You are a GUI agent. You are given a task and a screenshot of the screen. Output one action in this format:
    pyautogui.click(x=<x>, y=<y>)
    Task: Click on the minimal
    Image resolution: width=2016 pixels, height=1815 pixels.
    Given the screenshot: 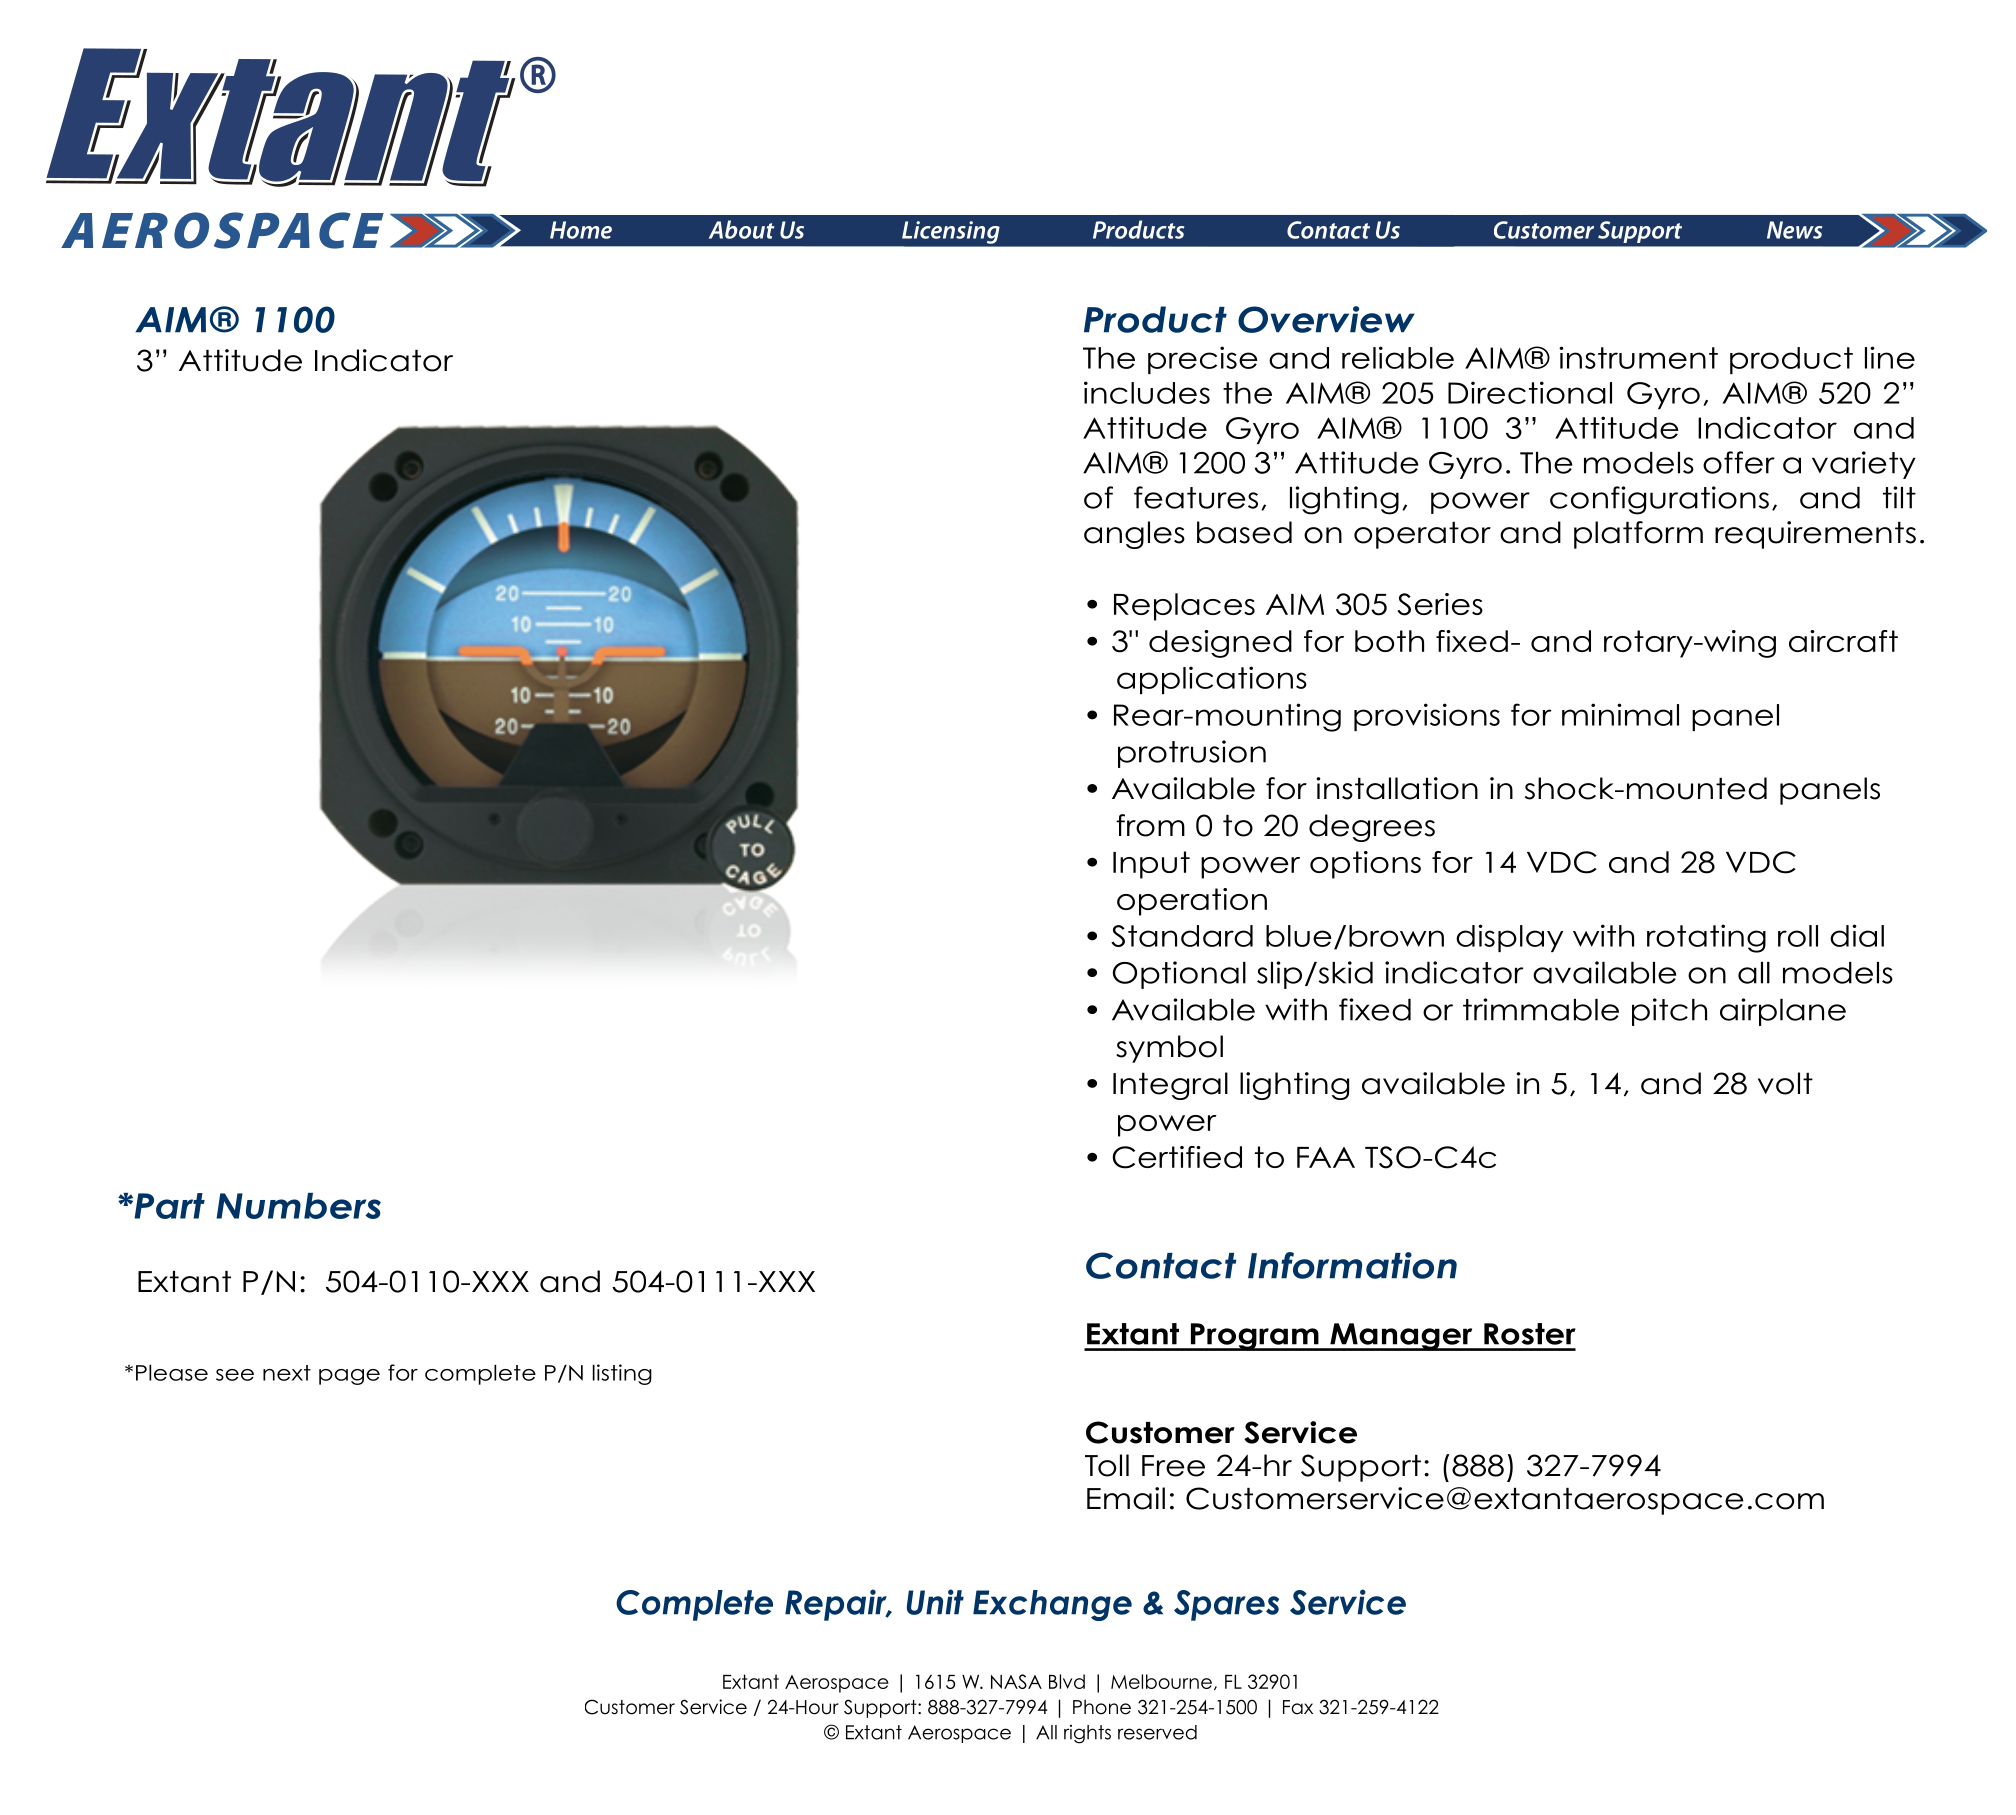 What is the action you would take?
    pyautogui.click(x=1620, y=714)
